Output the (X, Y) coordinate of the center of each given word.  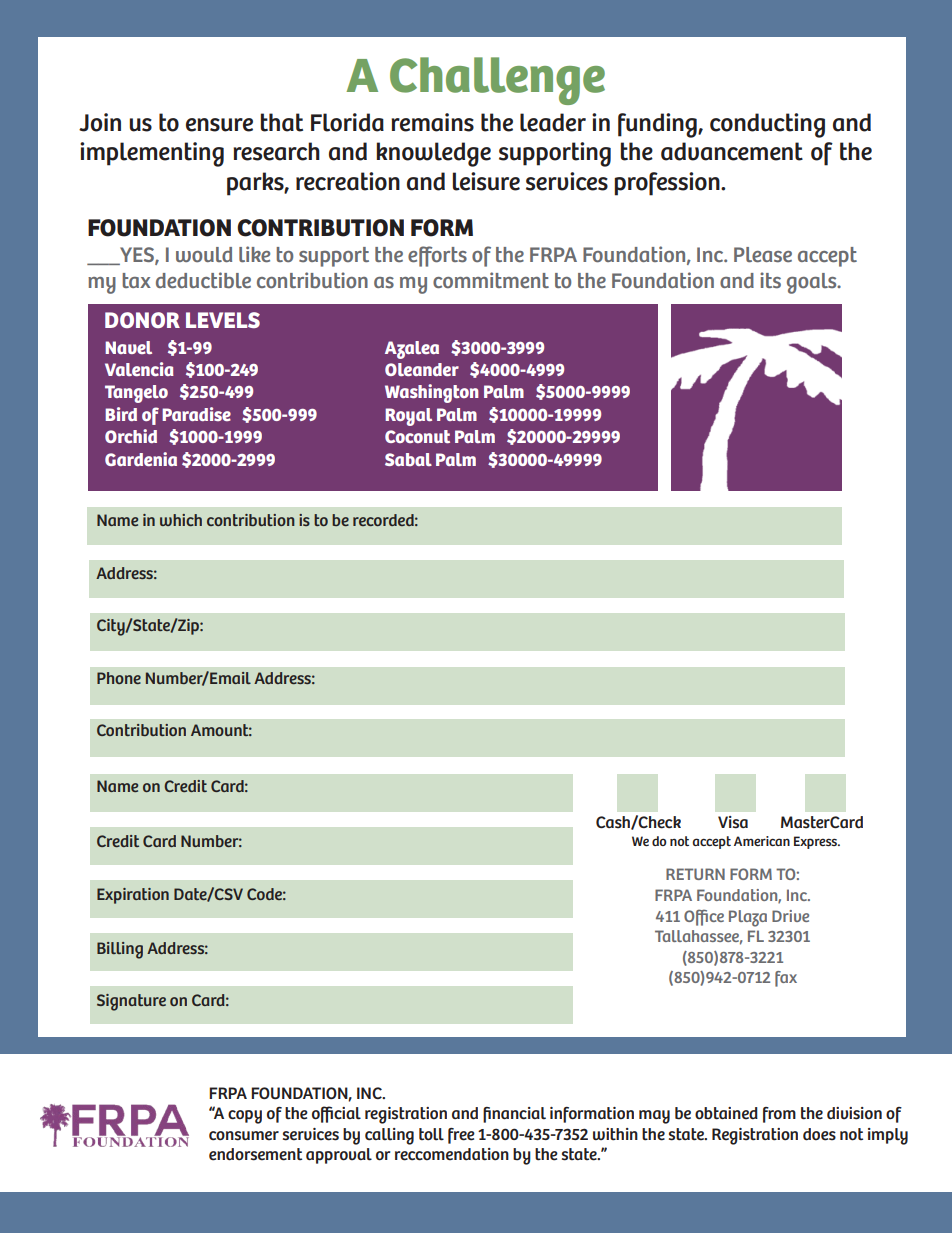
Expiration (133, 896)
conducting (767, 125)
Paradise (196, 414)
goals (813, 283)
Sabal (408, 459)
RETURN (695, 874)
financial (514, 1115)
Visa (733, 822)
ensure (219, 125)
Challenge (497, 81)
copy (245, 1117)
